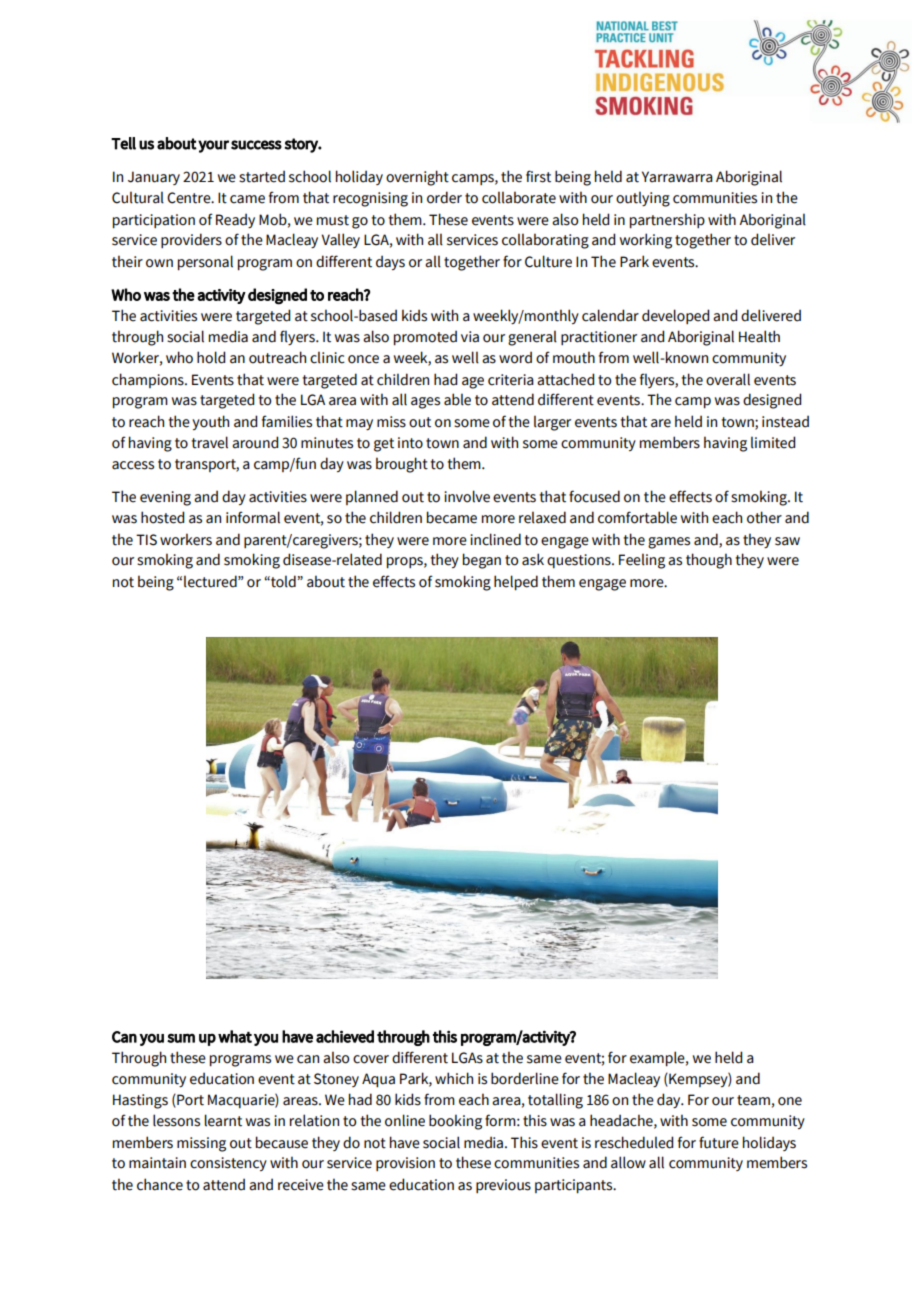  Describe the element at coordinates (709, 561) in the document. I see `though` at that location.
